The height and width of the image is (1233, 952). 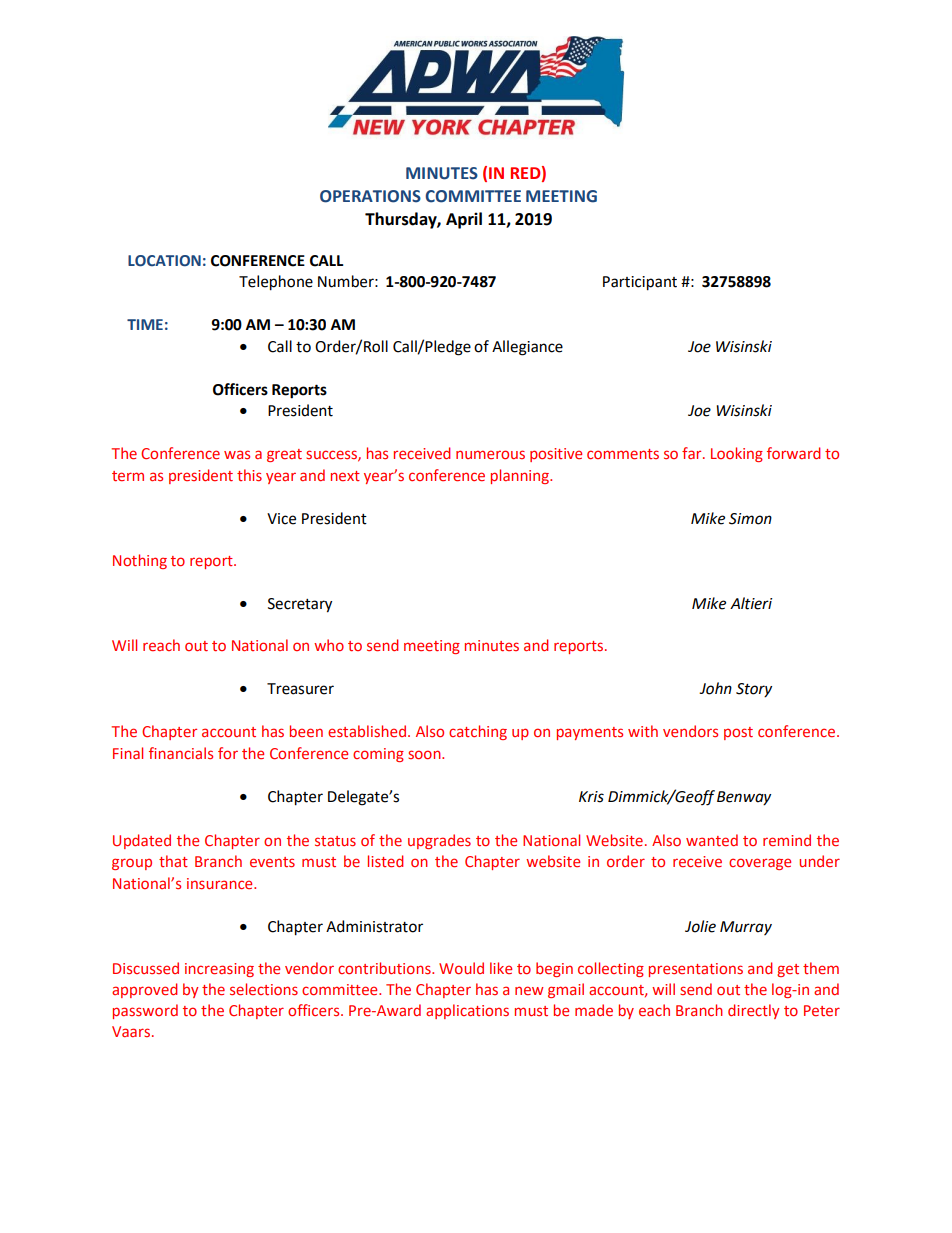 What do you see at coordinates (219, 970) in the image?
I see `increasing` at bounding box center [219, 970].
